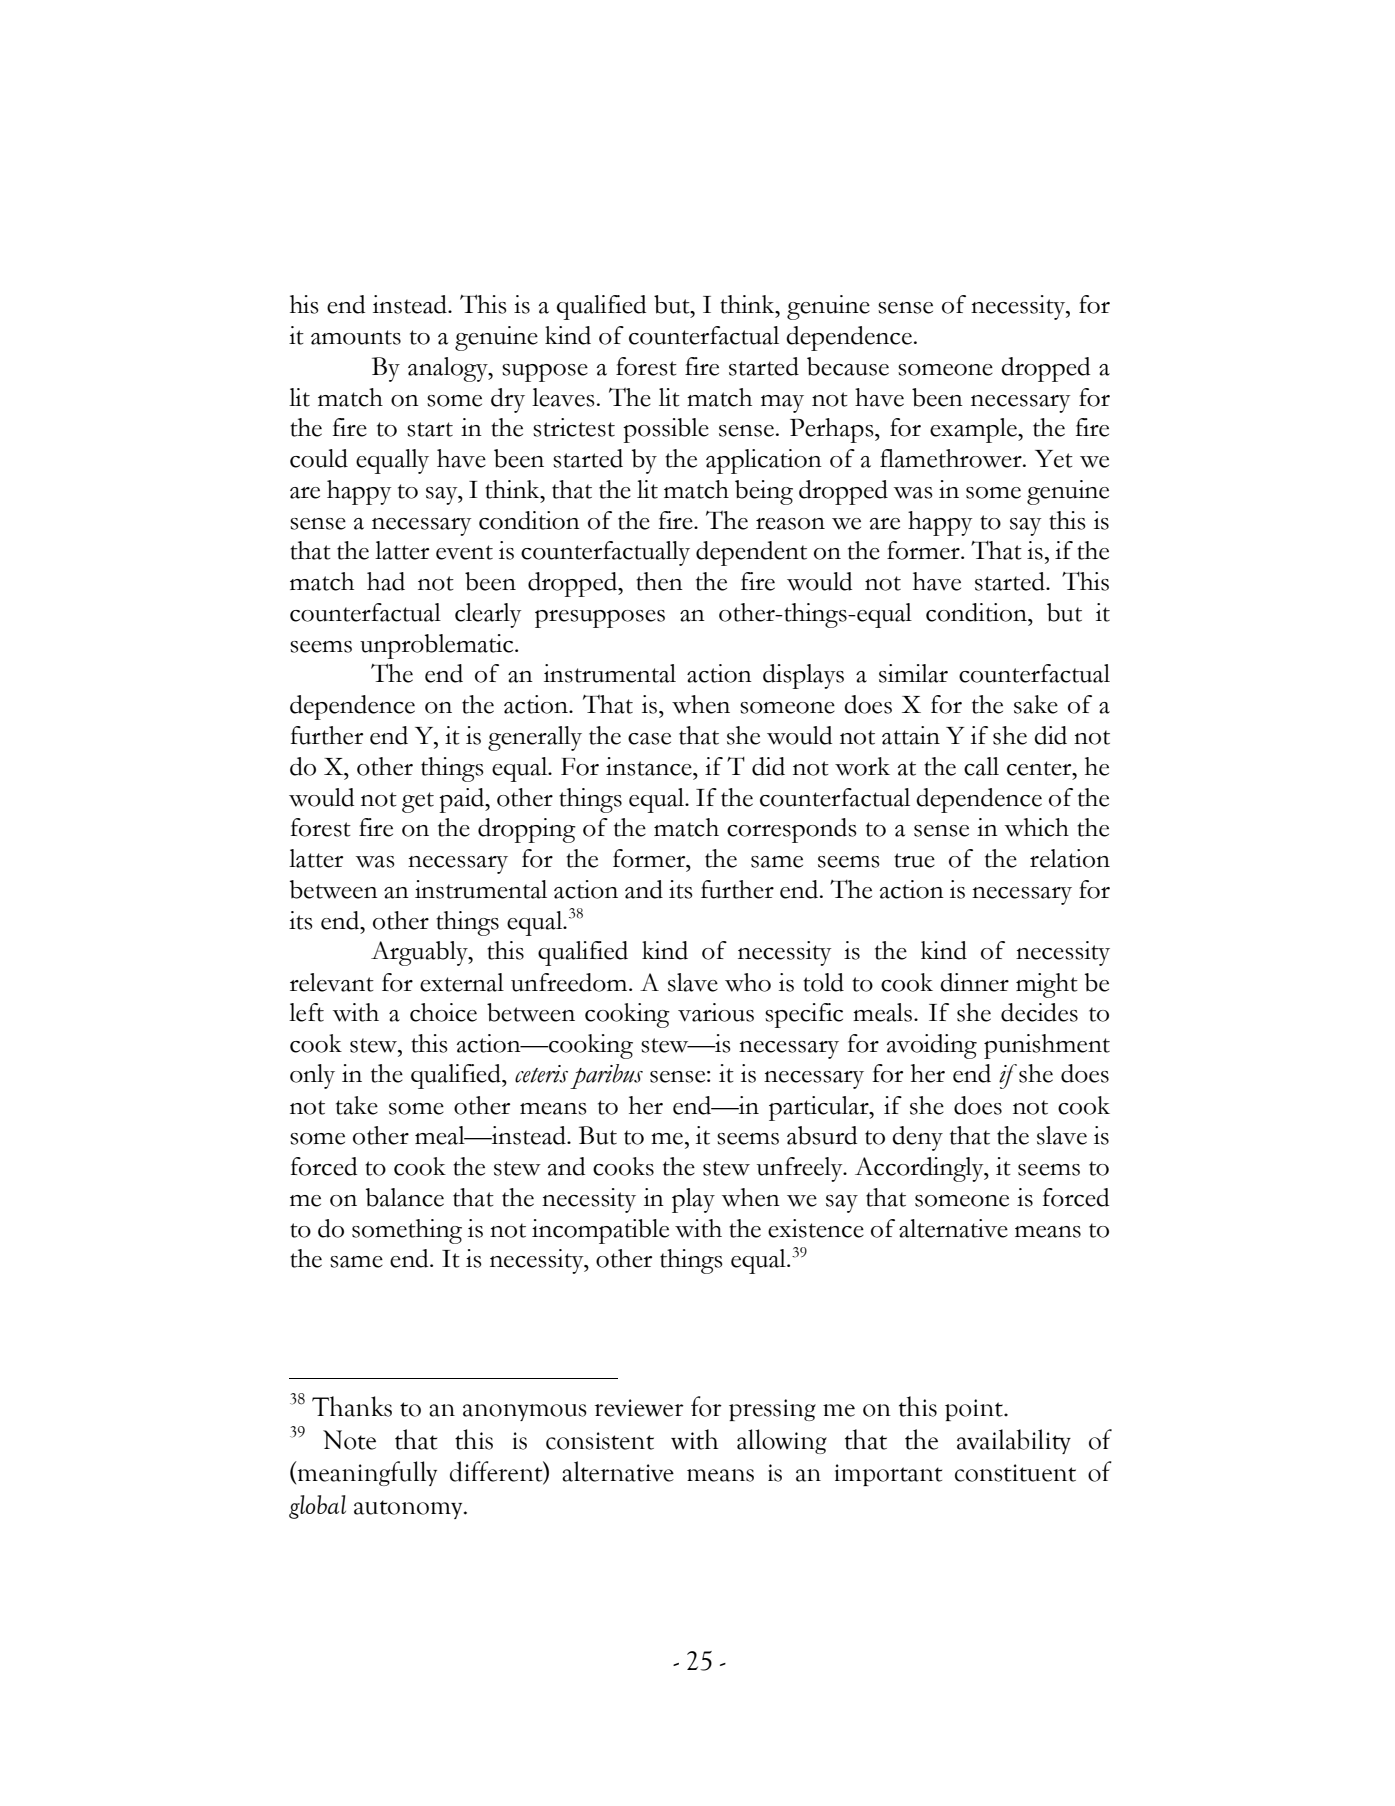 The height and width of the screenshot is (1806, 1395). Describe the element at coordinates (974, 430) in the screenshot. I see `example` at that location.
